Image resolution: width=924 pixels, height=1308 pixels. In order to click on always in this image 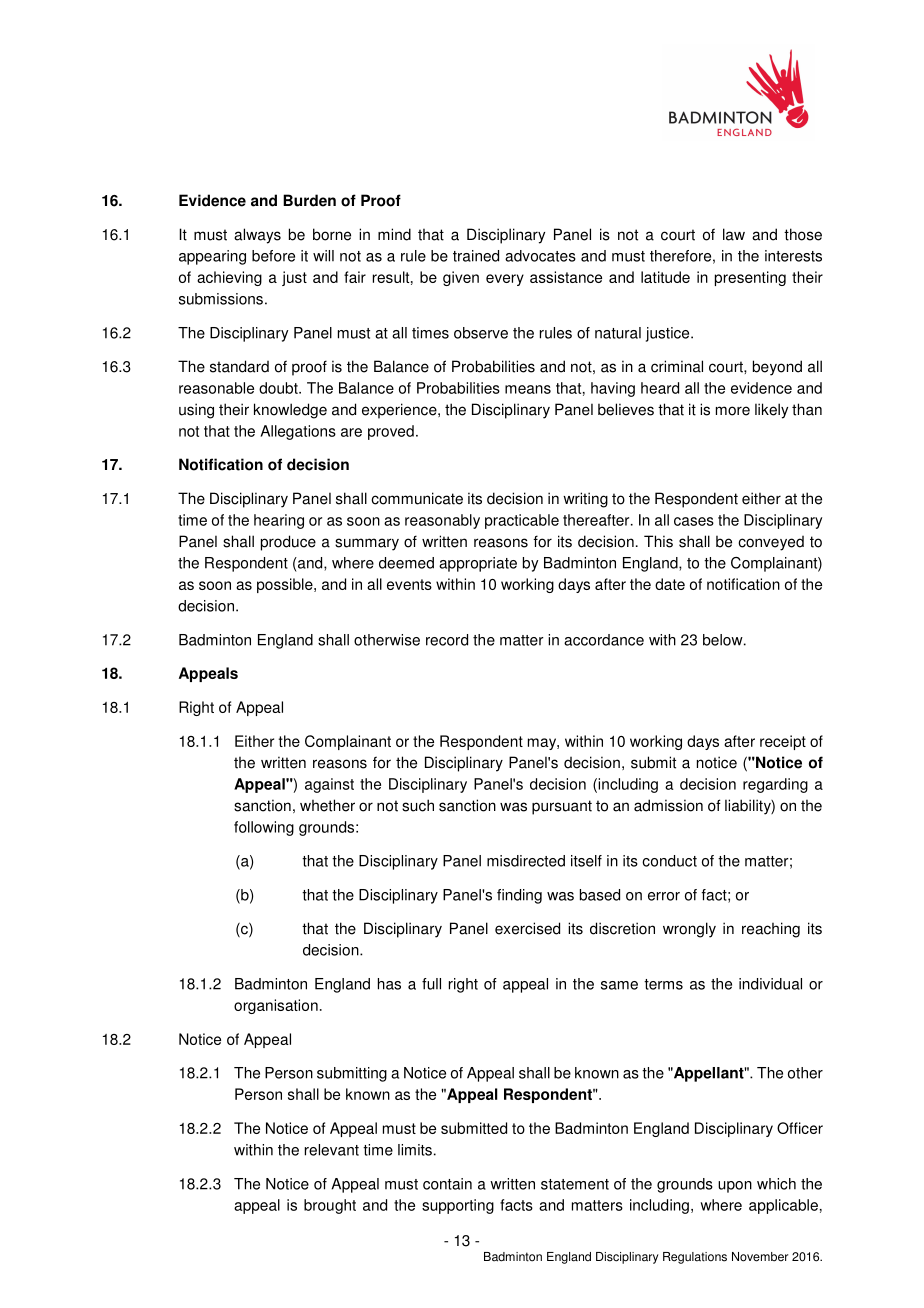, I will do `click(257, 236)`.
